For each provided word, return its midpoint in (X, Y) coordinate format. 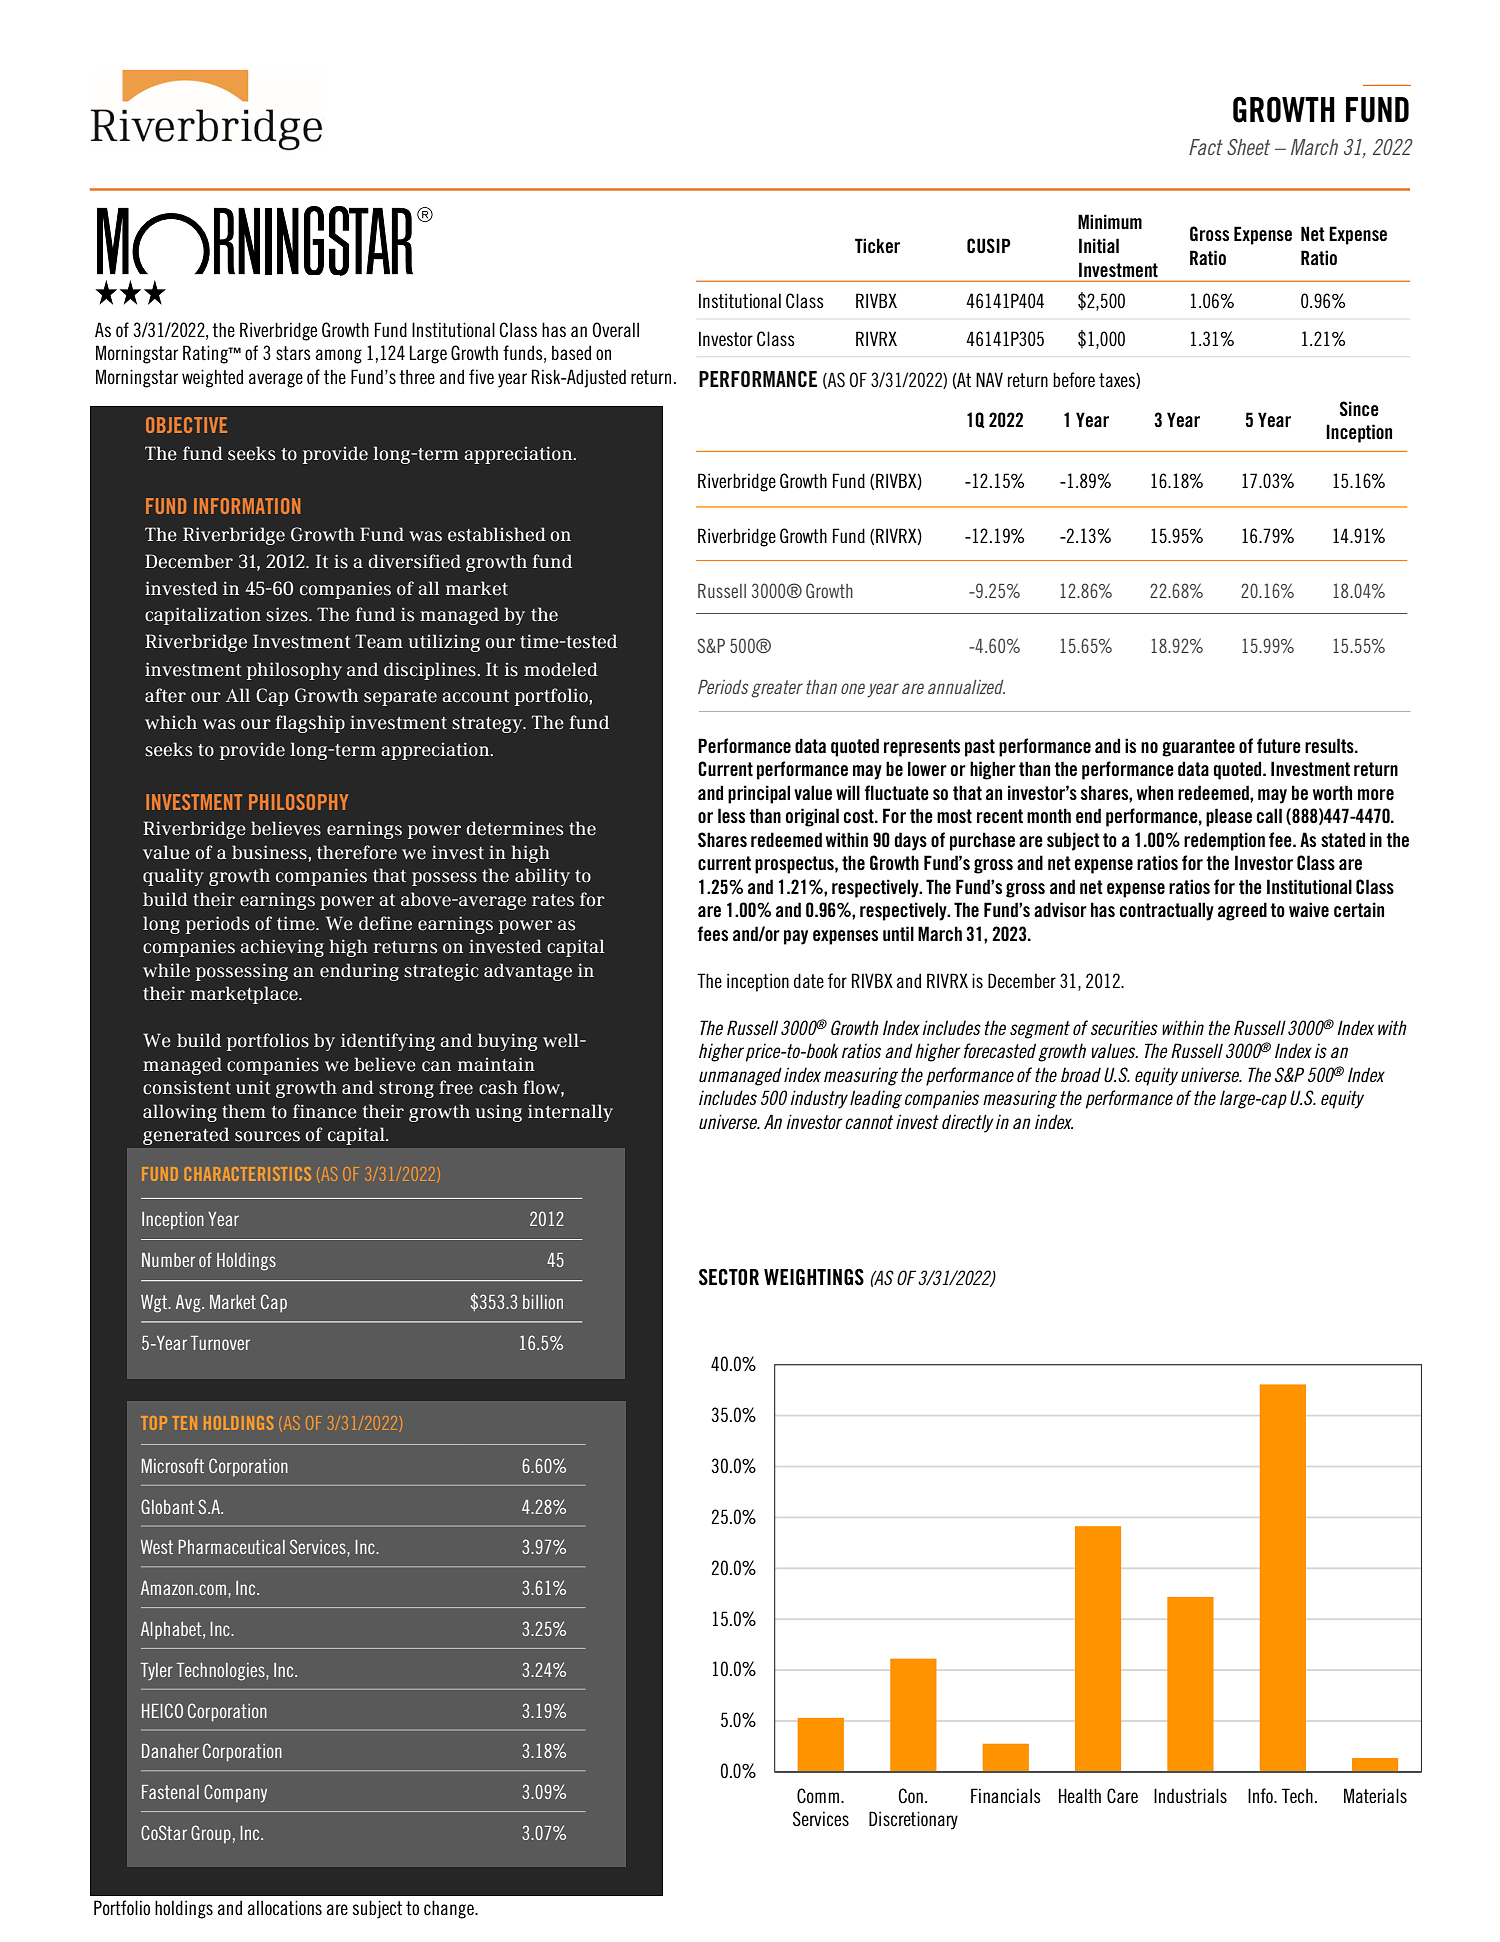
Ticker (877, 246)
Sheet (1248, 147)
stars (293, 353)
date (809, 980)
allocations (285, 1908)
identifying (388, 1042)
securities (1124, 1027)
